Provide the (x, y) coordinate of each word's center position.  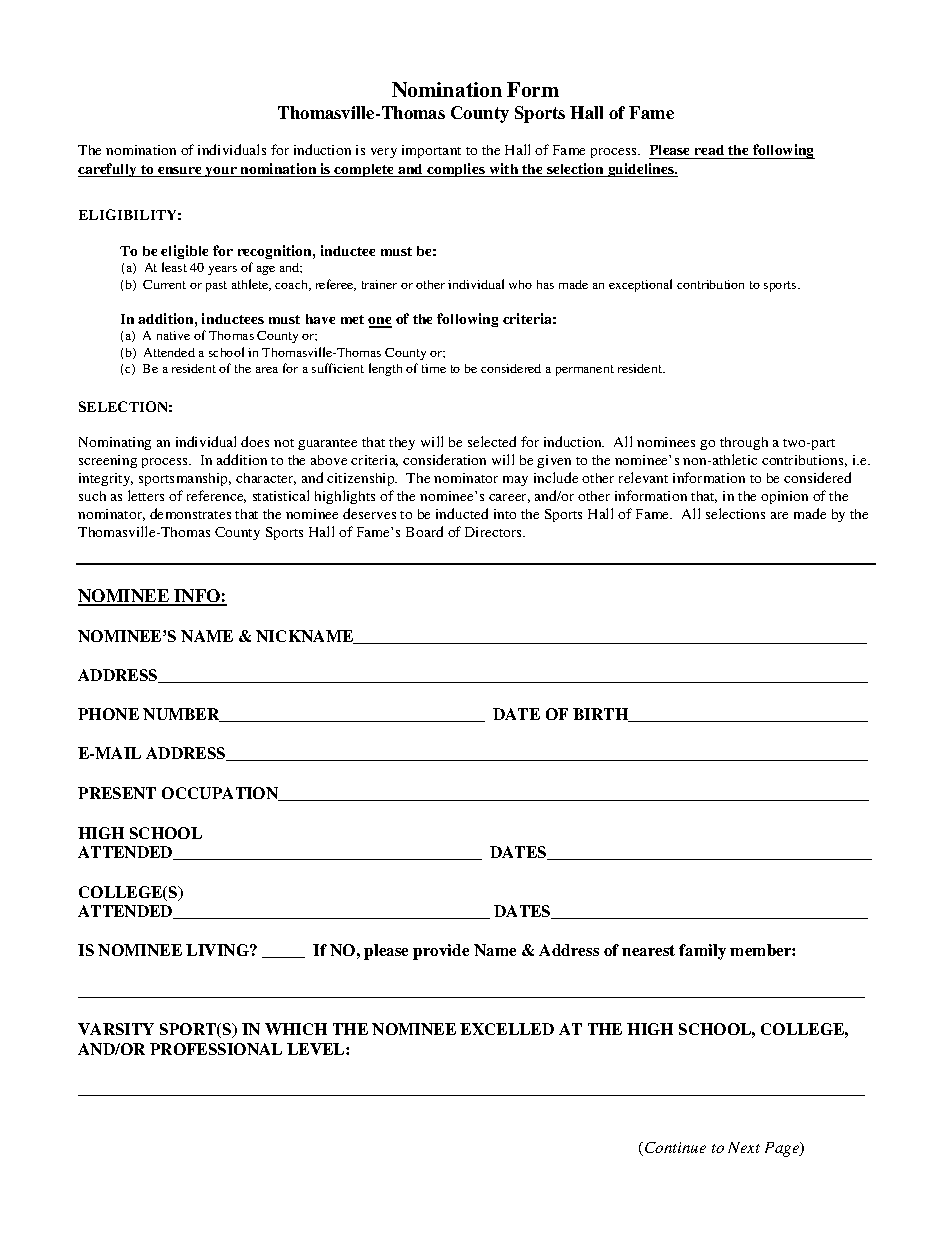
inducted (462, 513)
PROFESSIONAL (216, 1049)
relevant (643, 477)
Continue (675, 1147)
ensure (180, 172)
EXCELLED (507, 1029)
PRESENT (117, 793)
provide (441, 952)
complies (456, 170)
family (702, 952)
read (710, 152)
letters (146, 495)
